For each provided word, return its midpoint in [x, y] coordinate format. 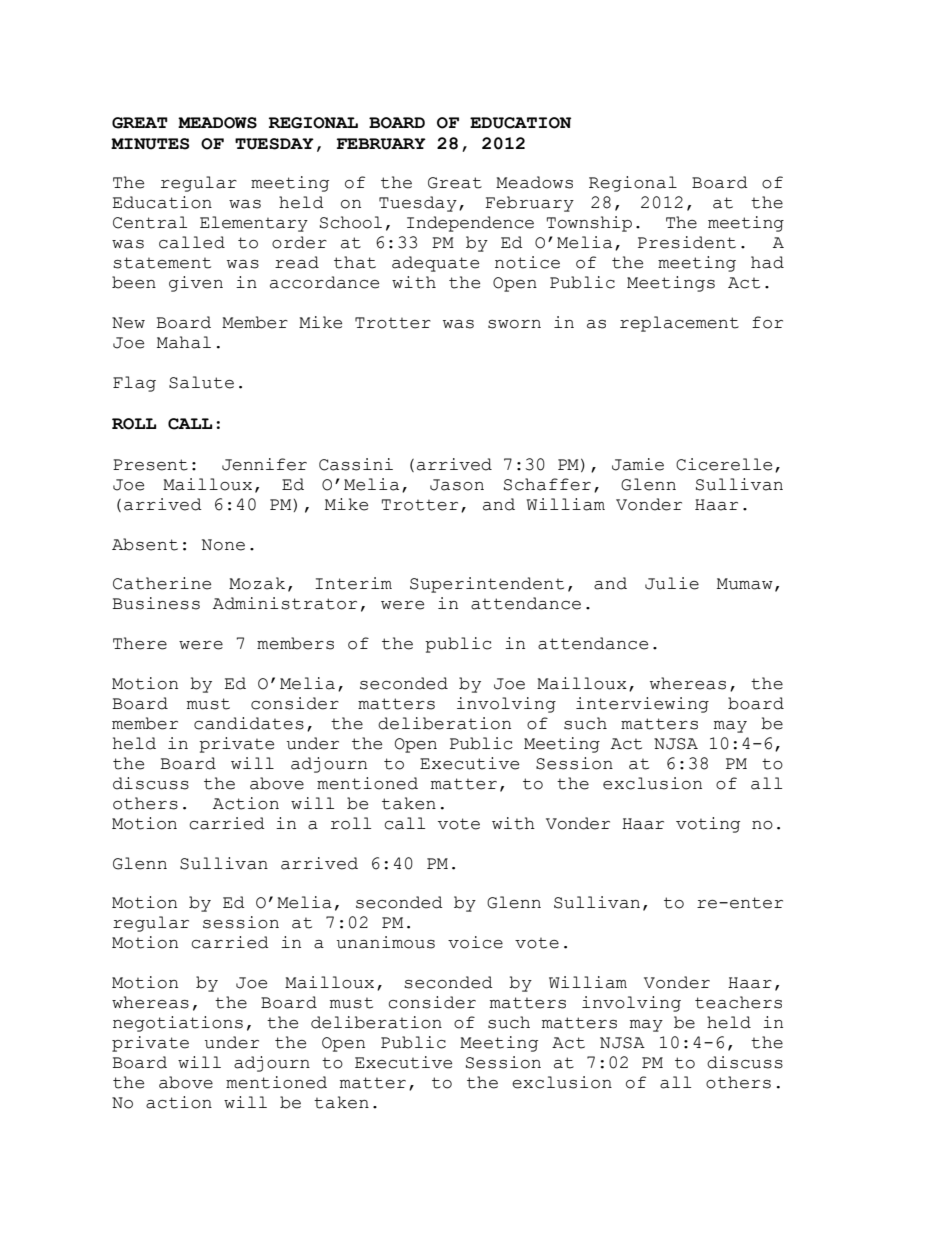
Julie [672, 583]
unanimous [386, 942]
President [687, 242]
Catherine [162, 583]
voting [708, 825]
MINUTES [150, 144]
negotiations [178, 1024]
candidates [249, 723]
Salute [201, 382]
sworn [514, 324]
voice [475, 942]
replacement [679, 324]
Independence [470, 224]
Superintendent [487, 585]
